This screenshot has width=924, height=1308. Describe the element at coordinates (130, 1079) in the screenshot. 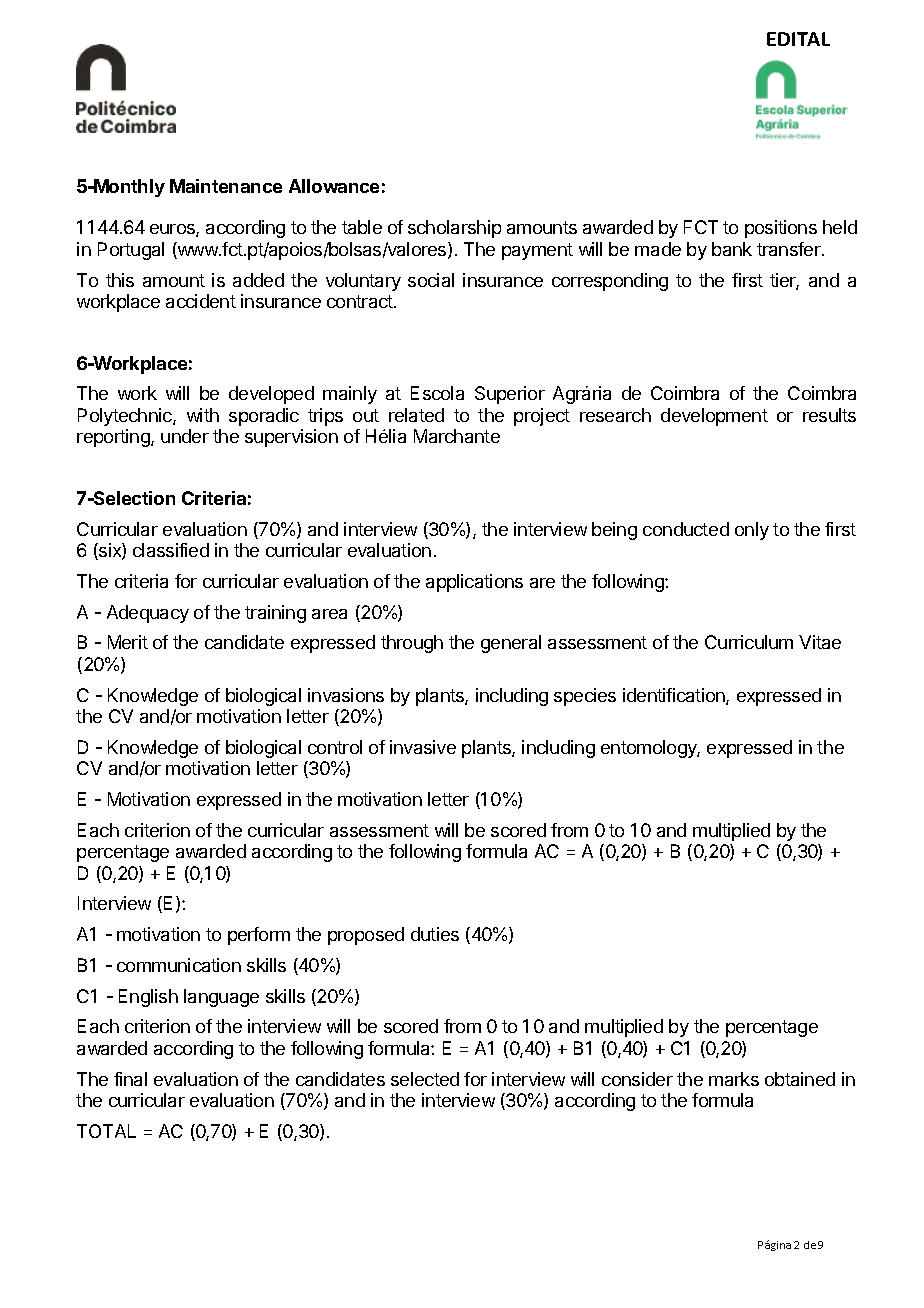

I see `final` at that location.
